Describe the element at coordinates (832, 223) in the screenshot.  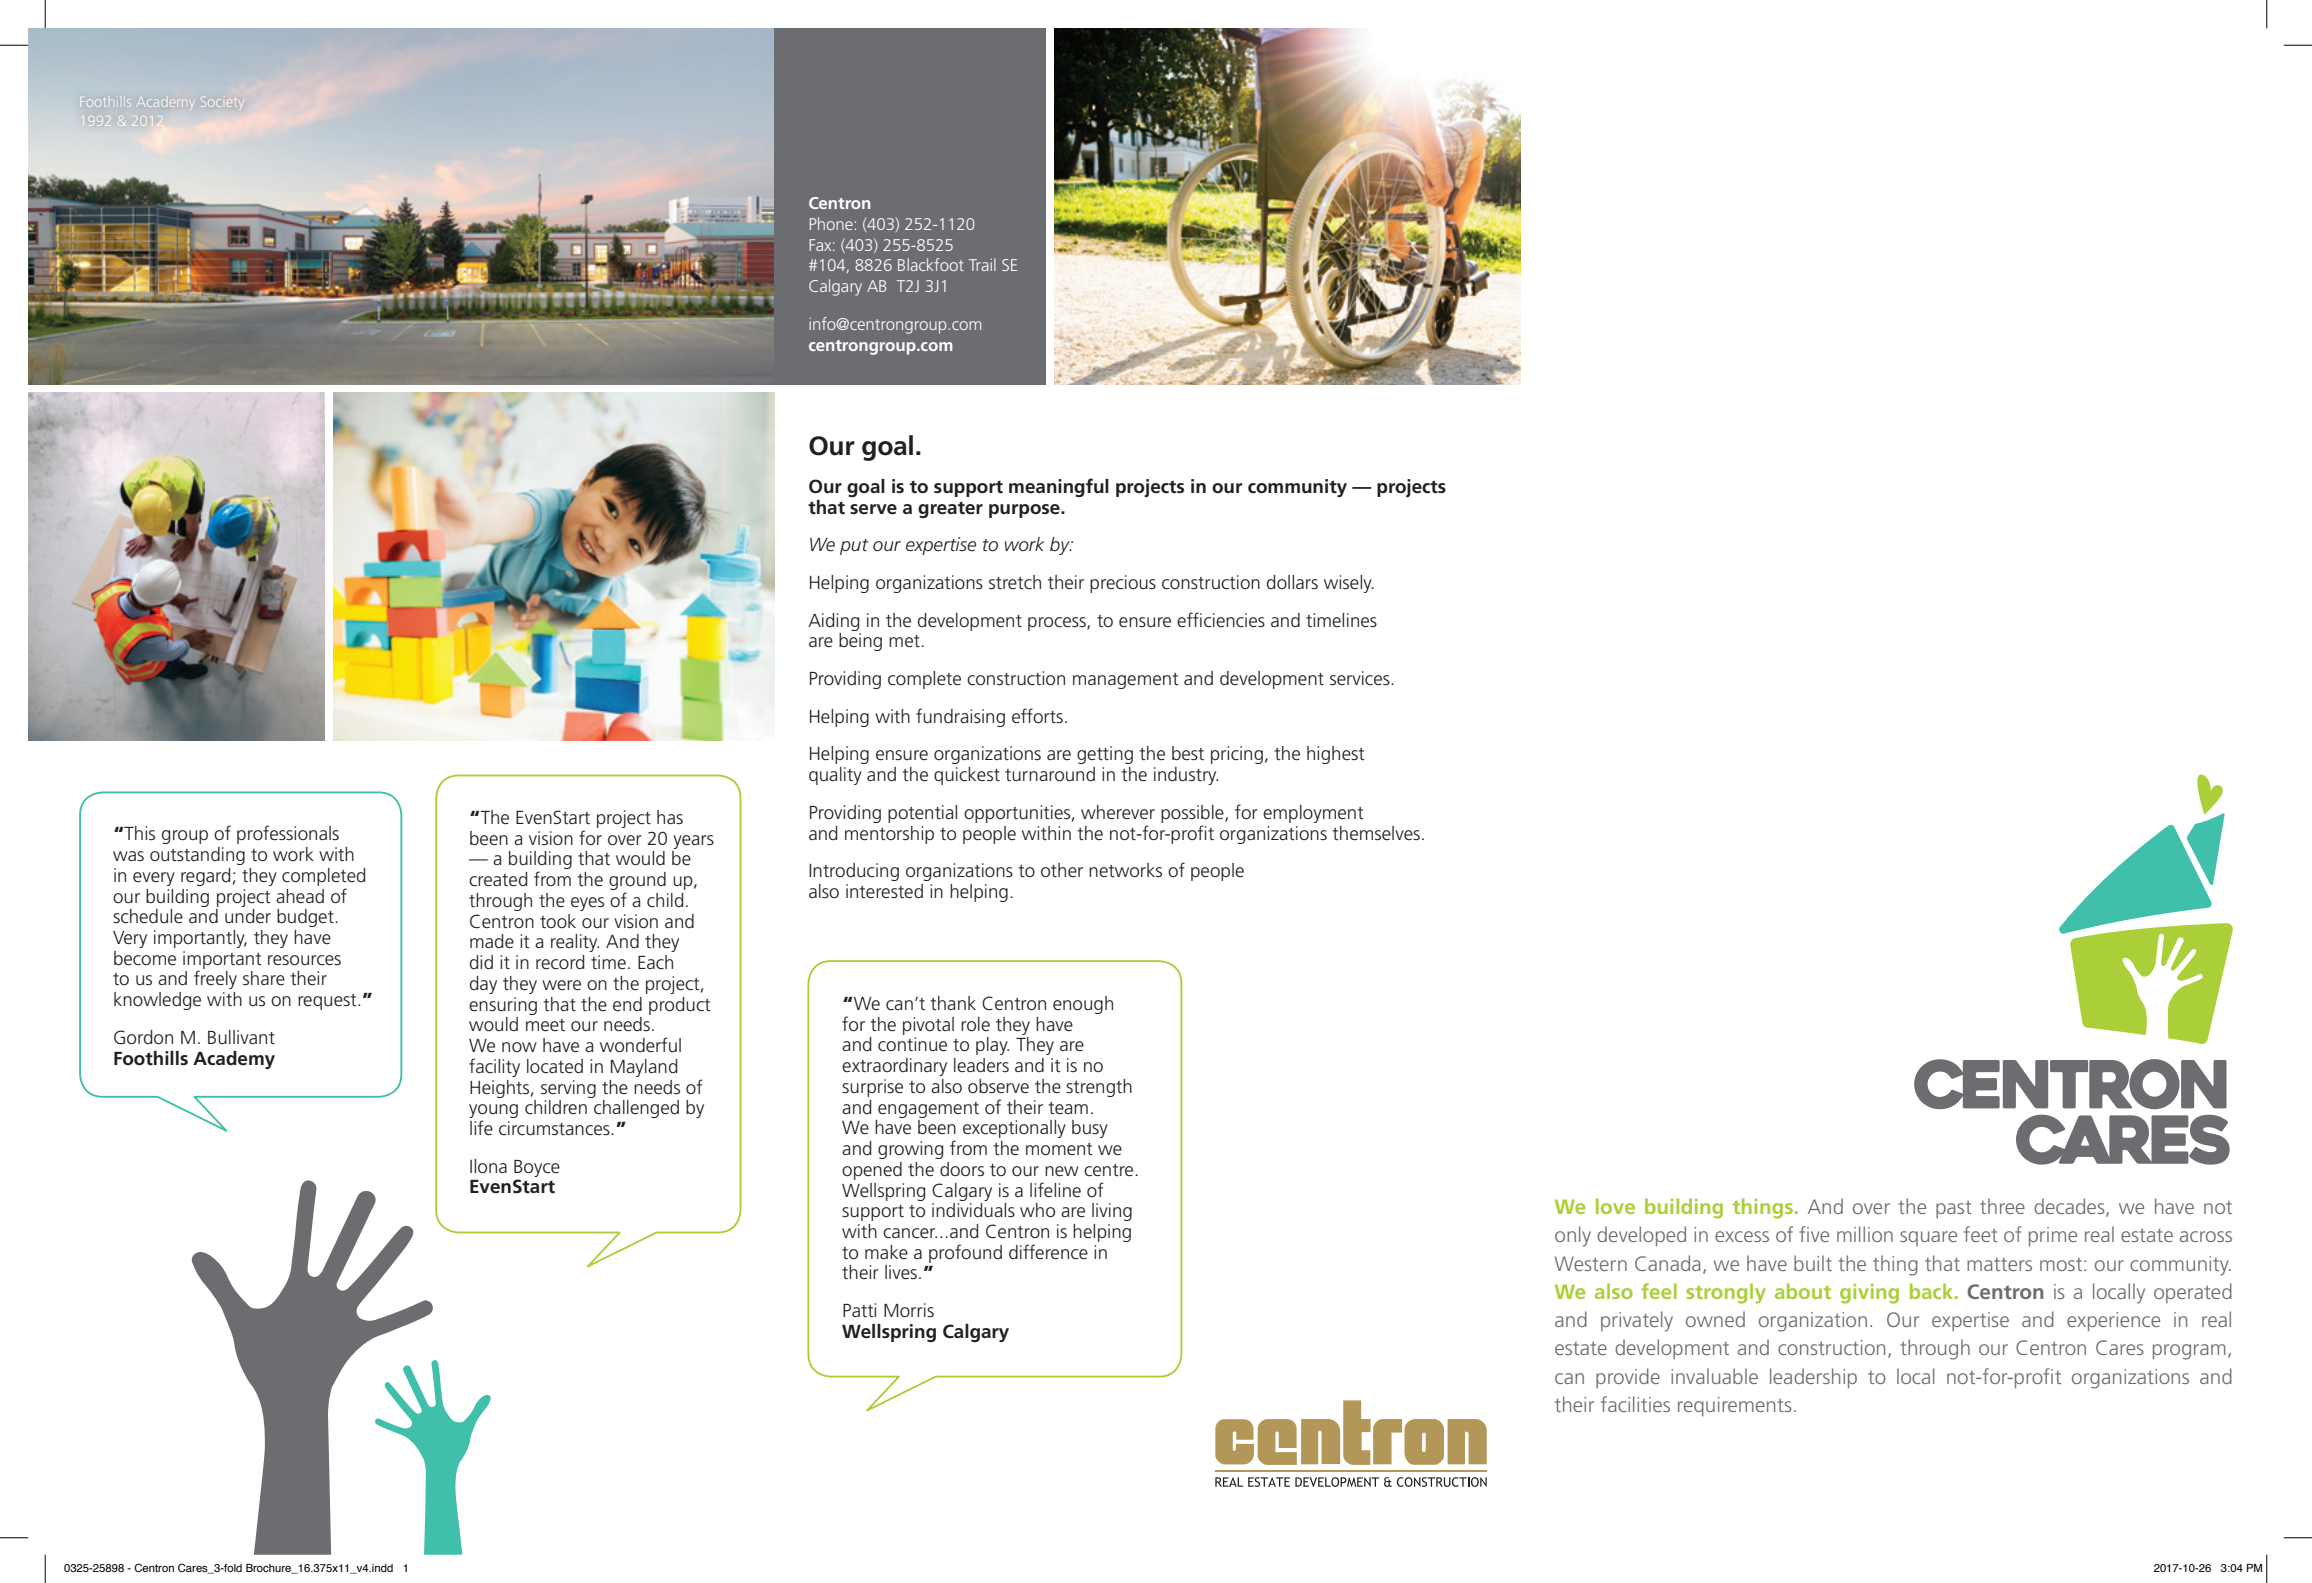
I see `Phone` at that location.
